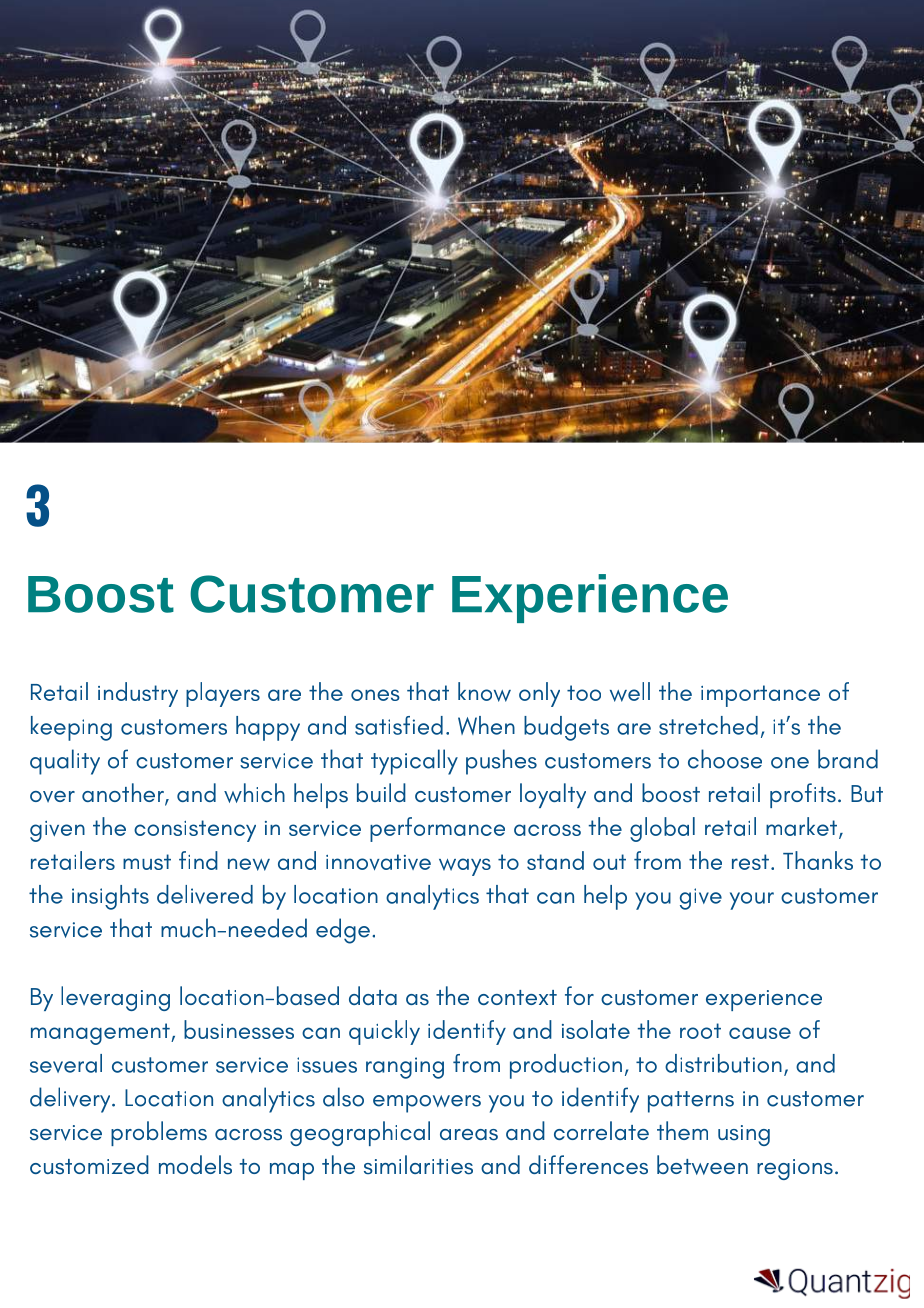  I want to click on industry, so click(138, 694).
